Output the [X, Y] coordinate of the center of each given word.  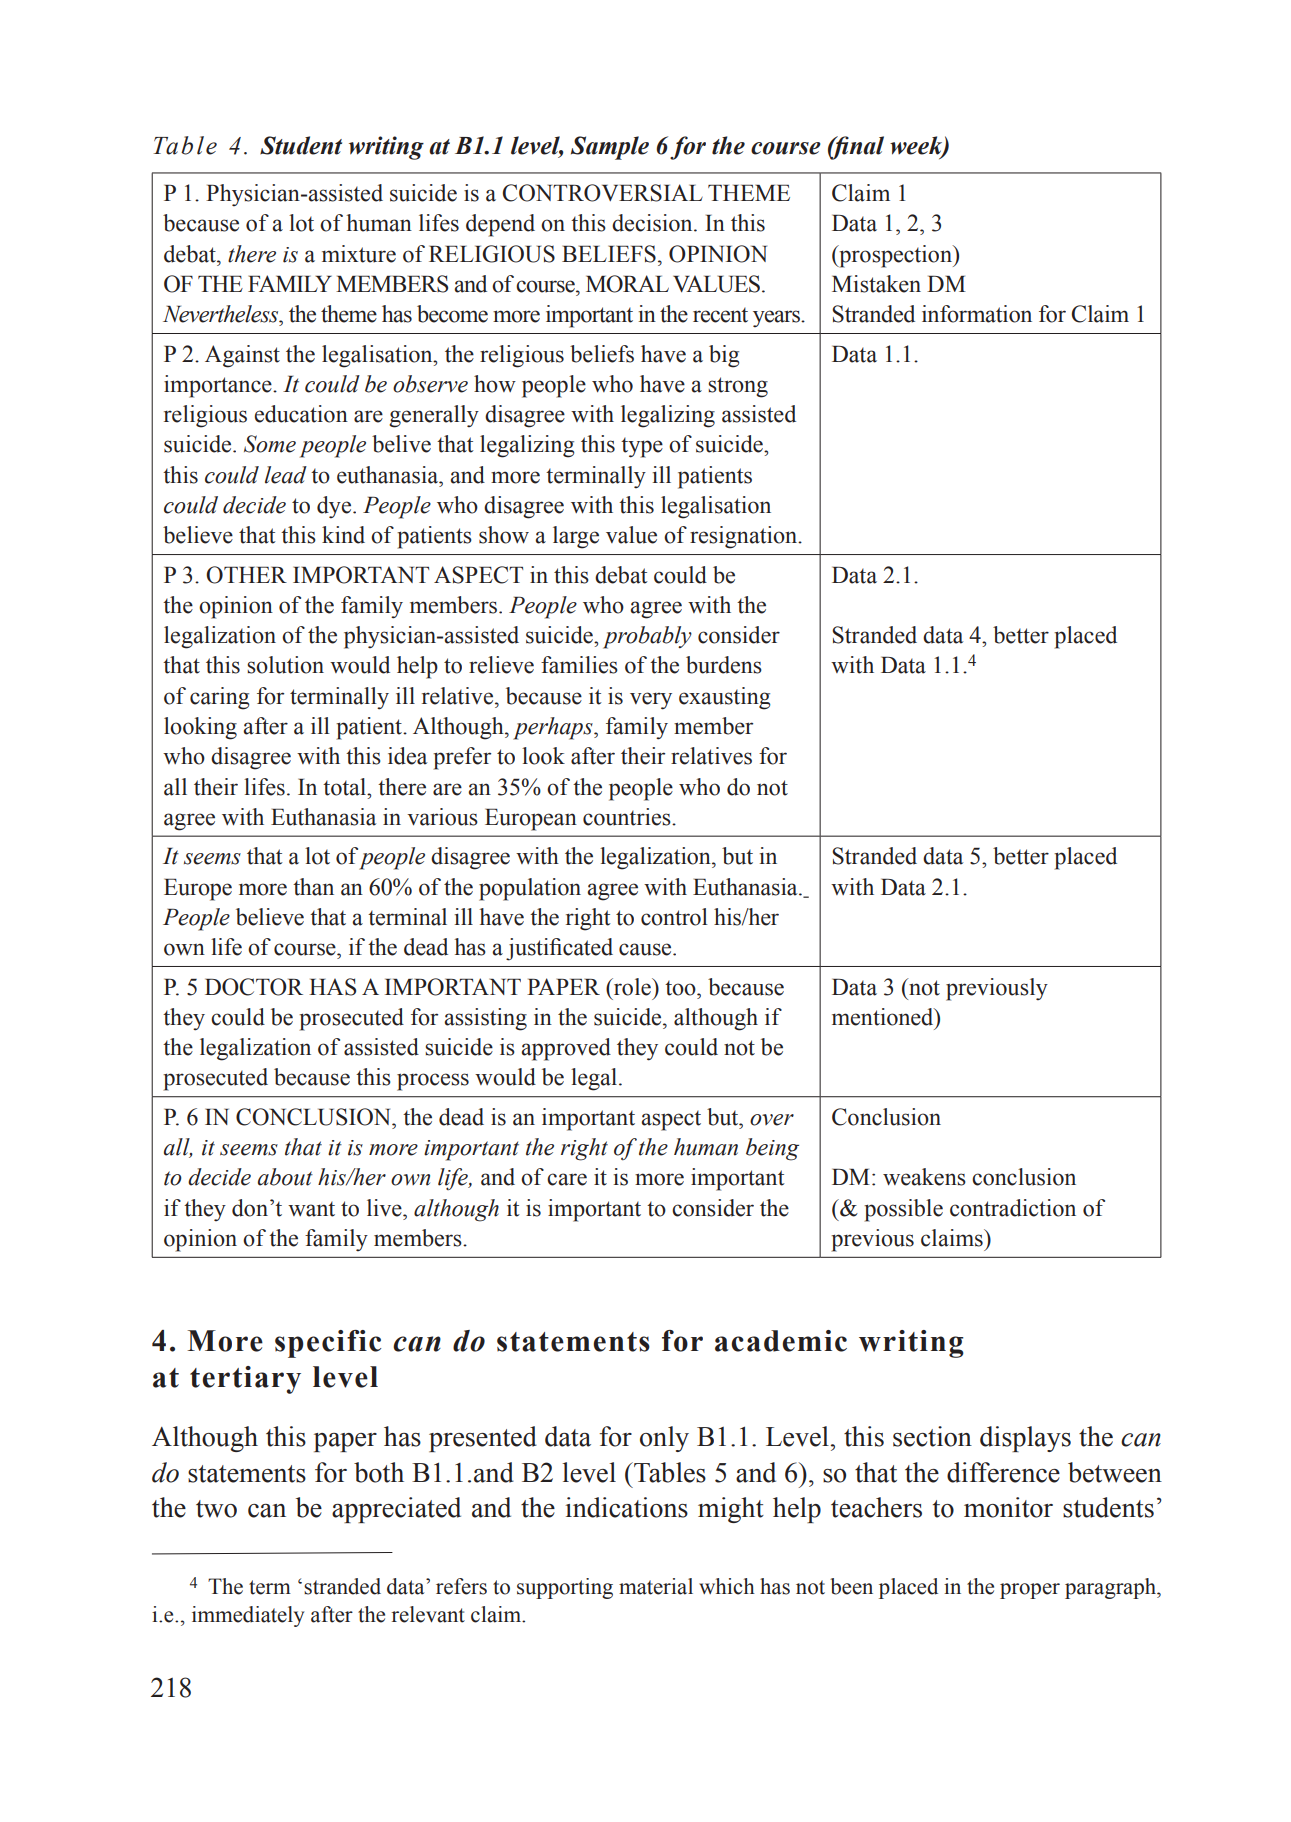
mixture [359, 254]
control [674, 917]
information [977, 314]
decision [653, 223]
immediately [248, 1616]
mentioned [884, 1017]
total [345, 787]
